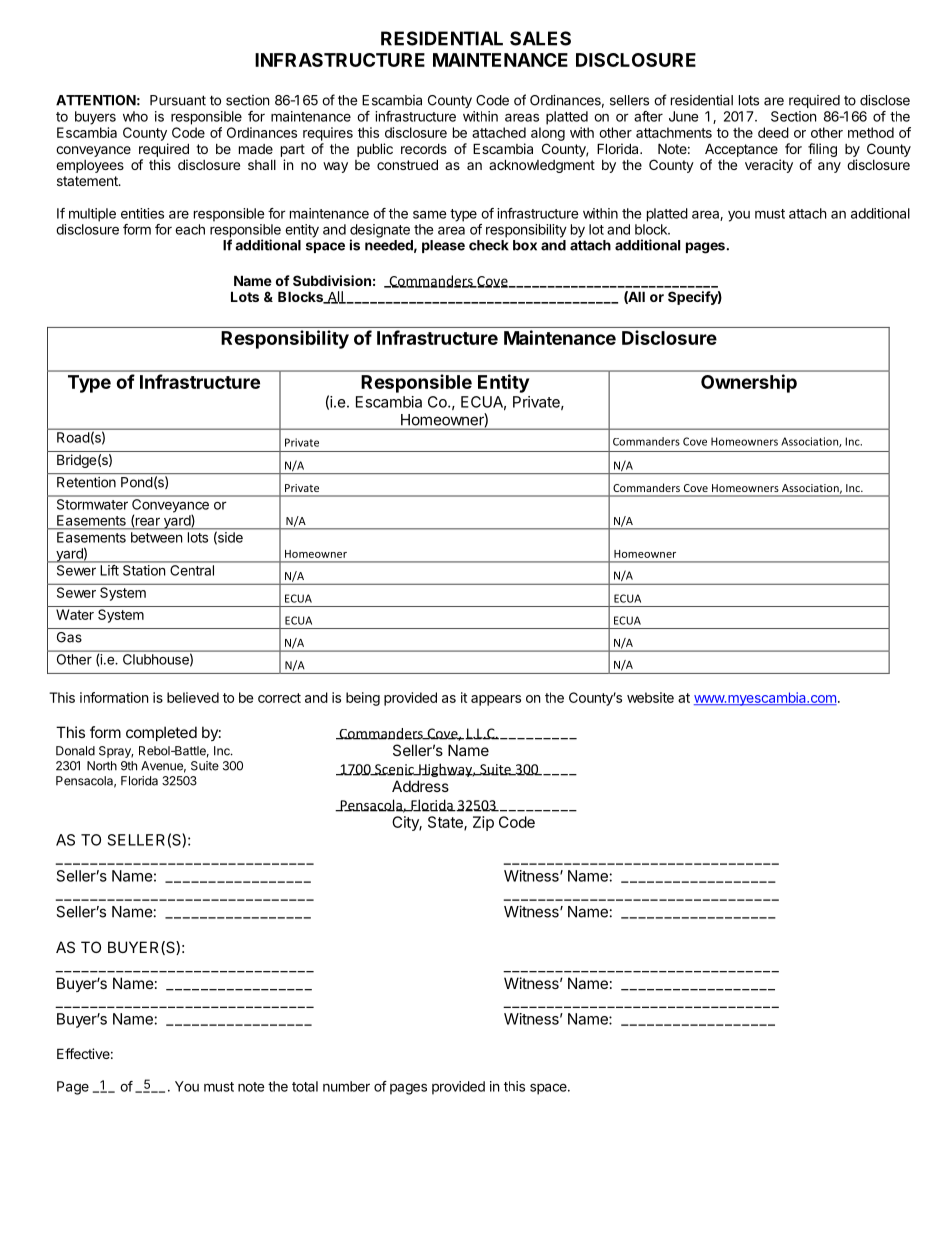 This screenshot has height=1233, width=952. Describe the element at coordinates (773, 132) in the screenshot. I see `deed` at that location.
